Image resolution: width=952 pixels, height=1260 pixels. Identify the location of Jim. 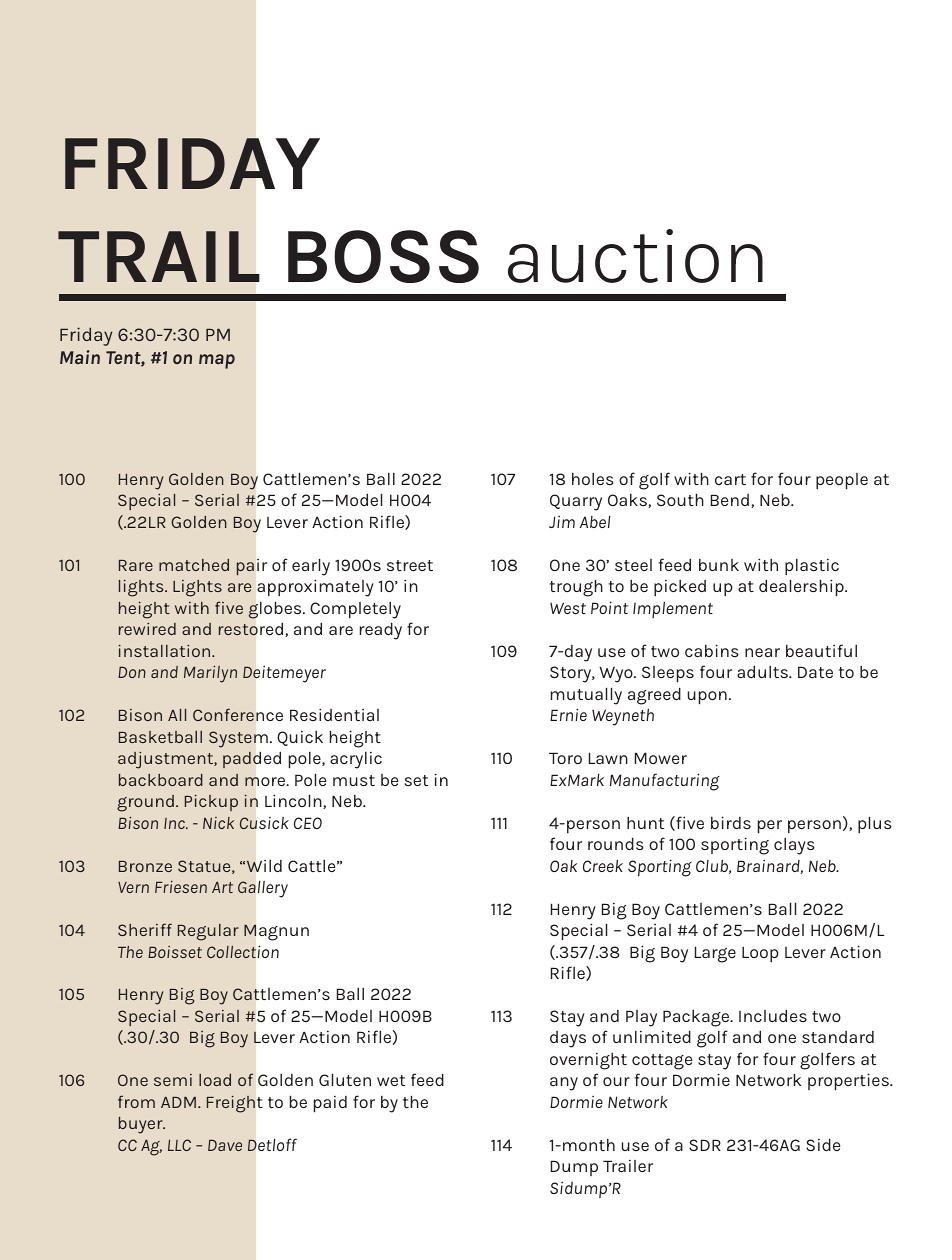
(562, 521).
